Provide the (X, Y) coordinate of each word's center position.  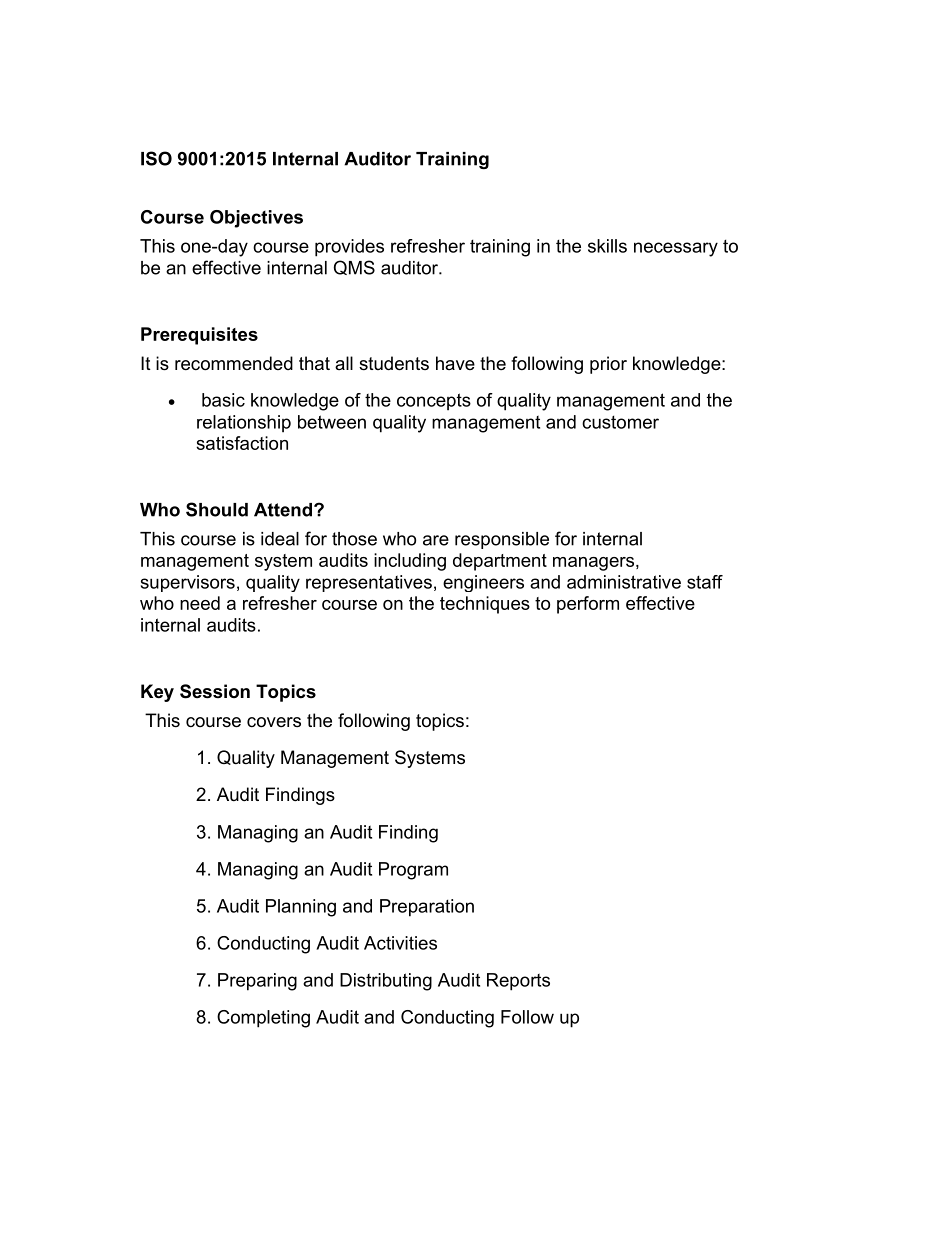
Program (413, 871)
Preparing (257, 982)
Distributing (386, 982)
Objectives (256, 219)
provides (349, 248)
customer (620, 422)
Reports (518, 982)
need (200, 603)
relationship (244, 424)
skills (607, 246)
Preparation (427, 908)
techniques (485, 605)
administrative (624, 582)
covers (274, 722)
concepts (434, 402)
